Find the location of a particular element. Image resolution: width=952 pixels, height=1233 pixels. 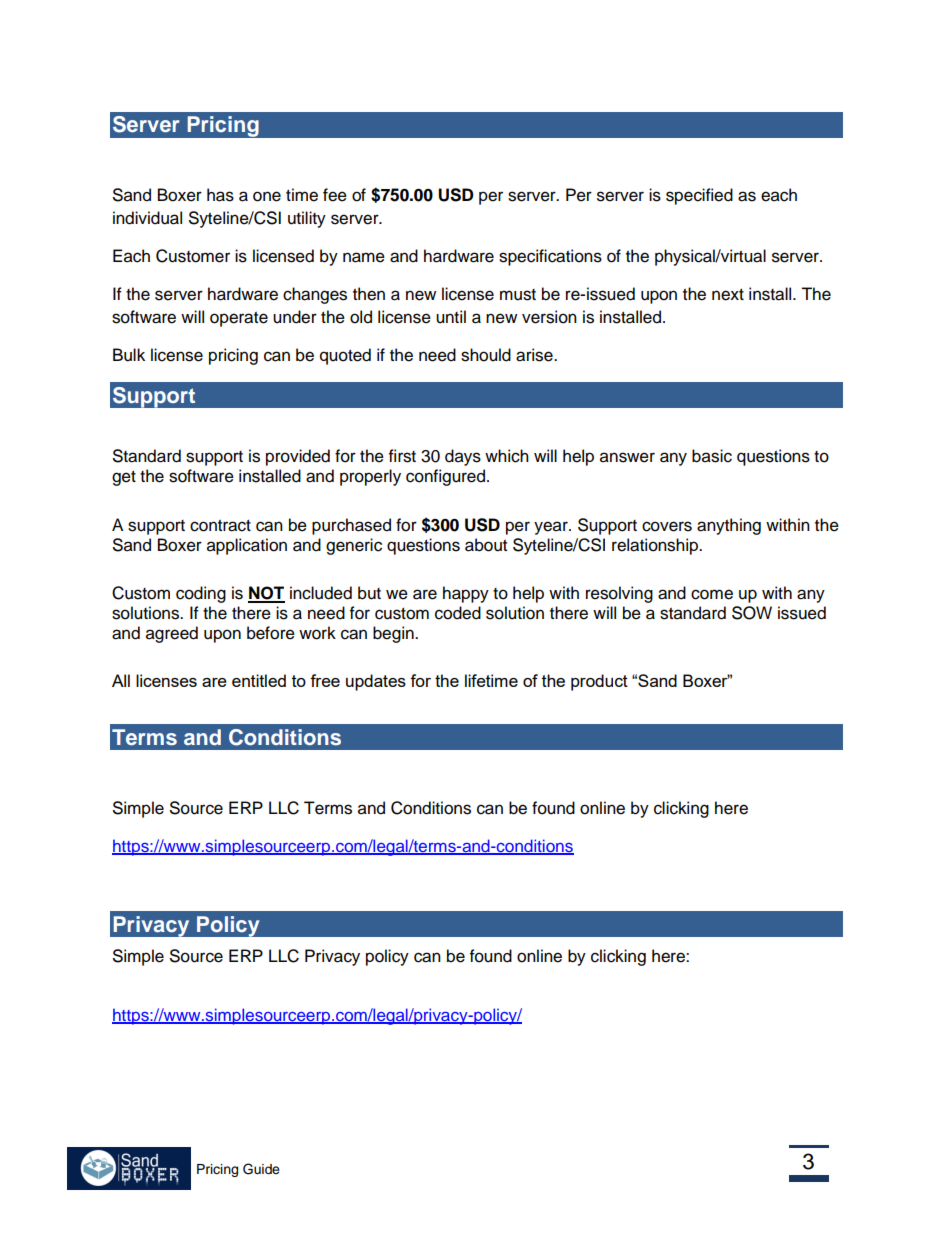

updates is located at coordinates (376, 682).
